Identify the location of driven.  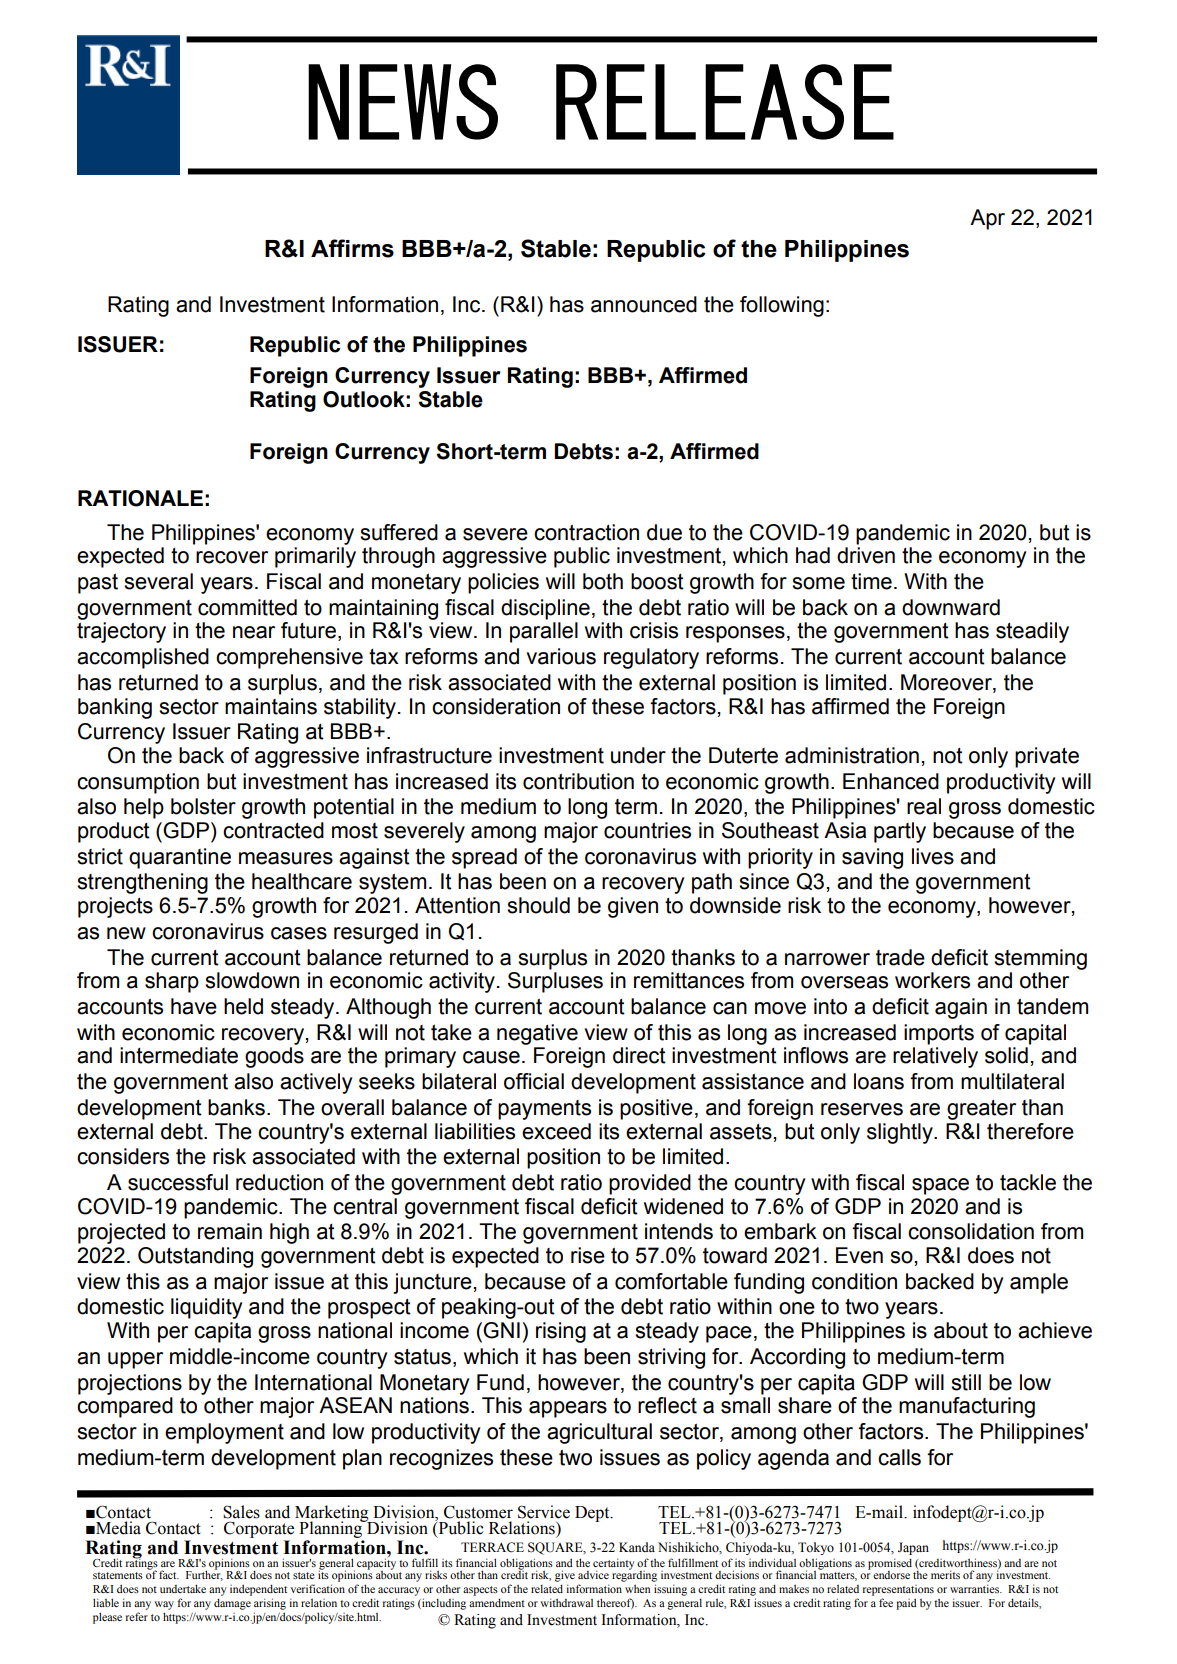
(866, 555).
